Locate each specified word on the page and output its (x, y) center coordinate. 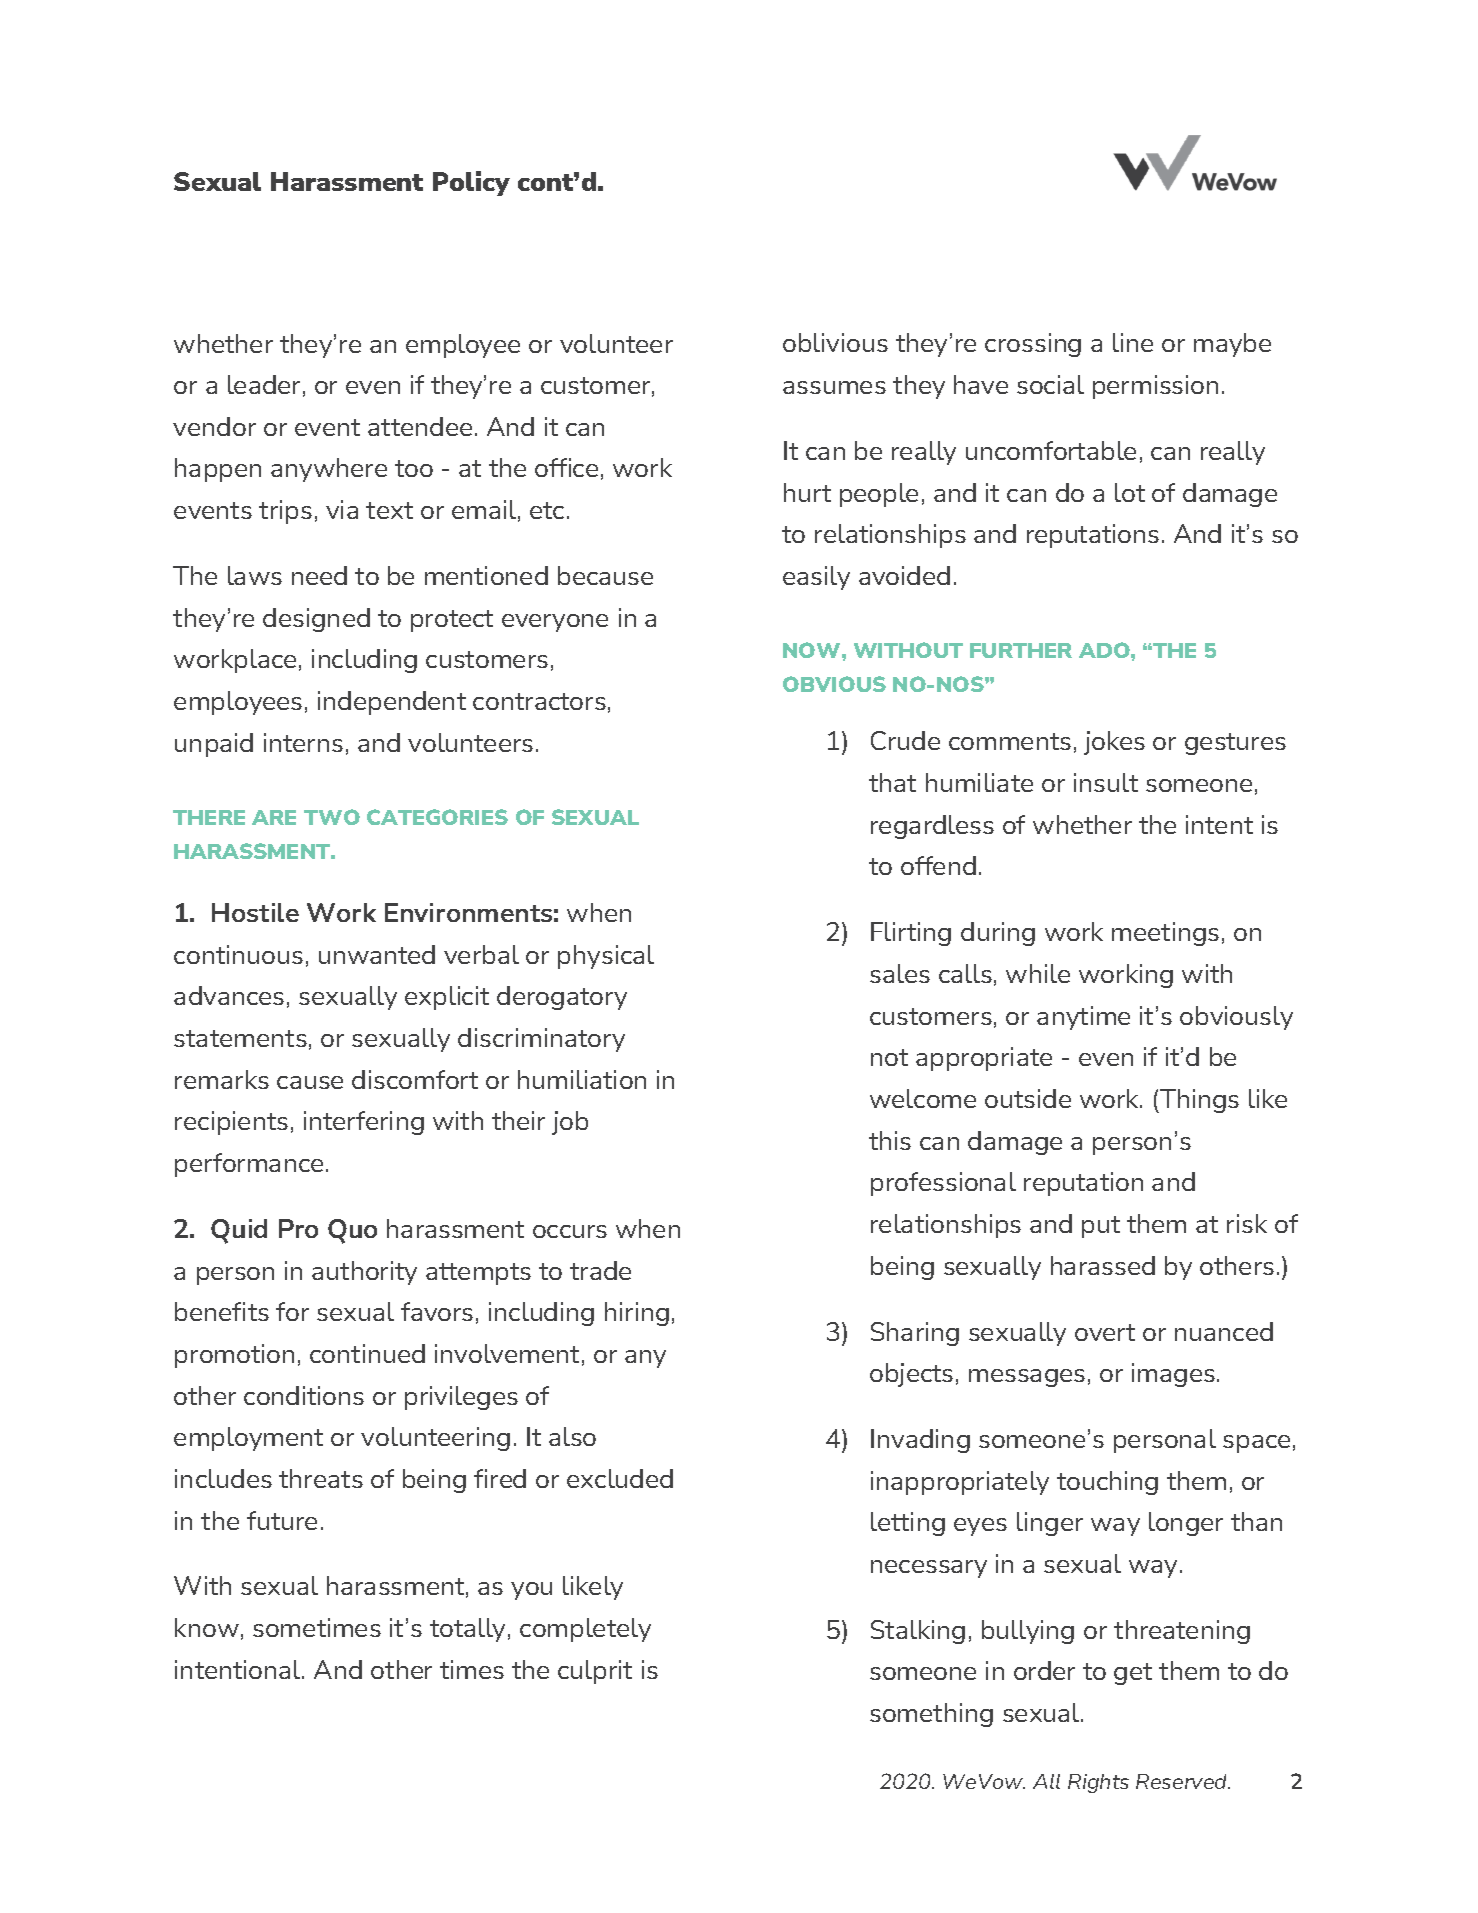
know (207, 1627)
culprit (595, 1672)
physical (606, 957)
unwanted (377, 954)
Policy (471, 183)
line (1133, 342)
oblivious (835, 342)
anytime (1083, 1018)
